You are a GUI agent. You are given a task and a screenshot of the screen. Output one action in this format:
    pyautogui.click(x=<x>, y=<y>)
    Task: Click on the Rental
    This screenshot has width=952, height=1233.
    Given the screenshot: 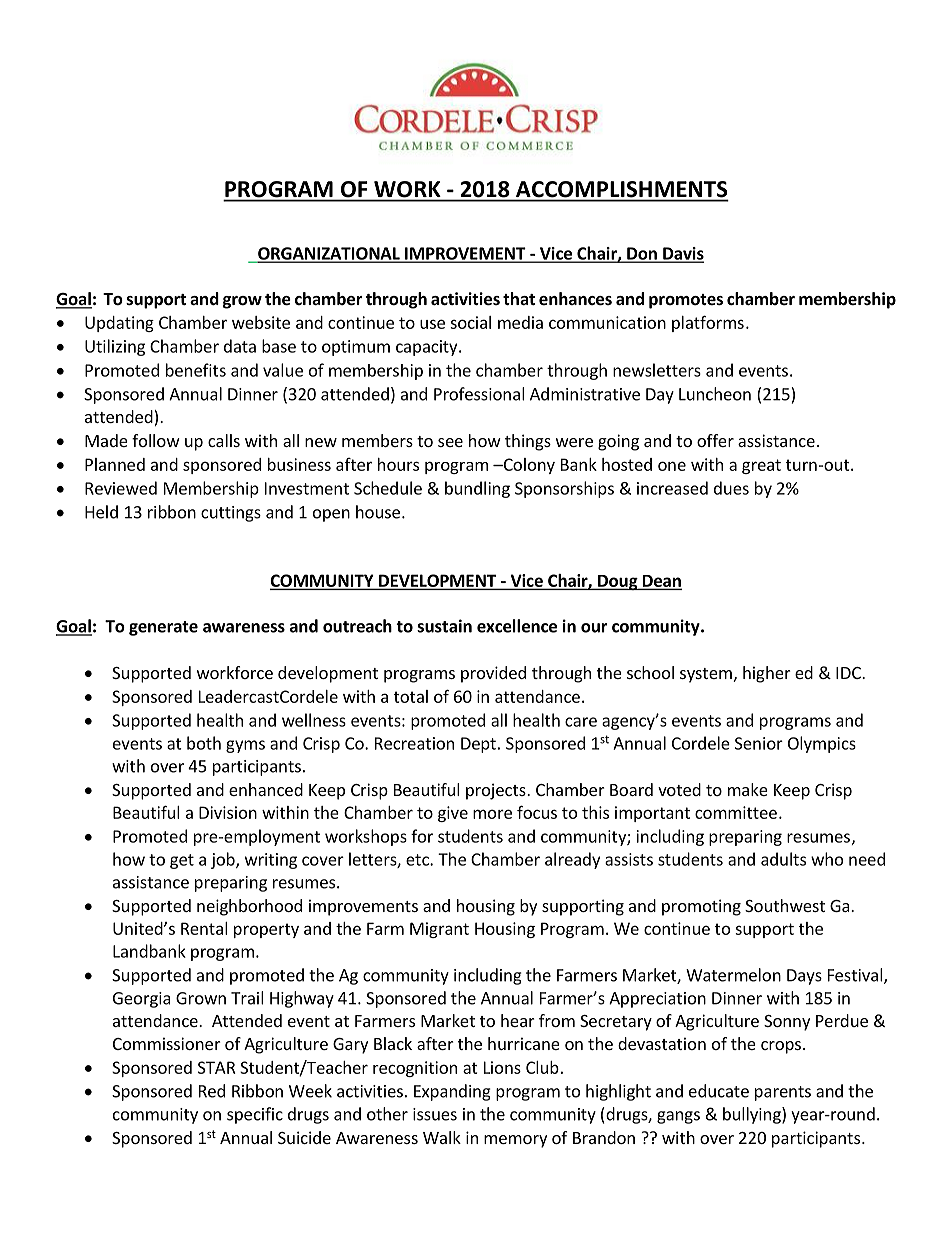 What is the action you would take?
    pyautogui.click(x=204, y=928)
